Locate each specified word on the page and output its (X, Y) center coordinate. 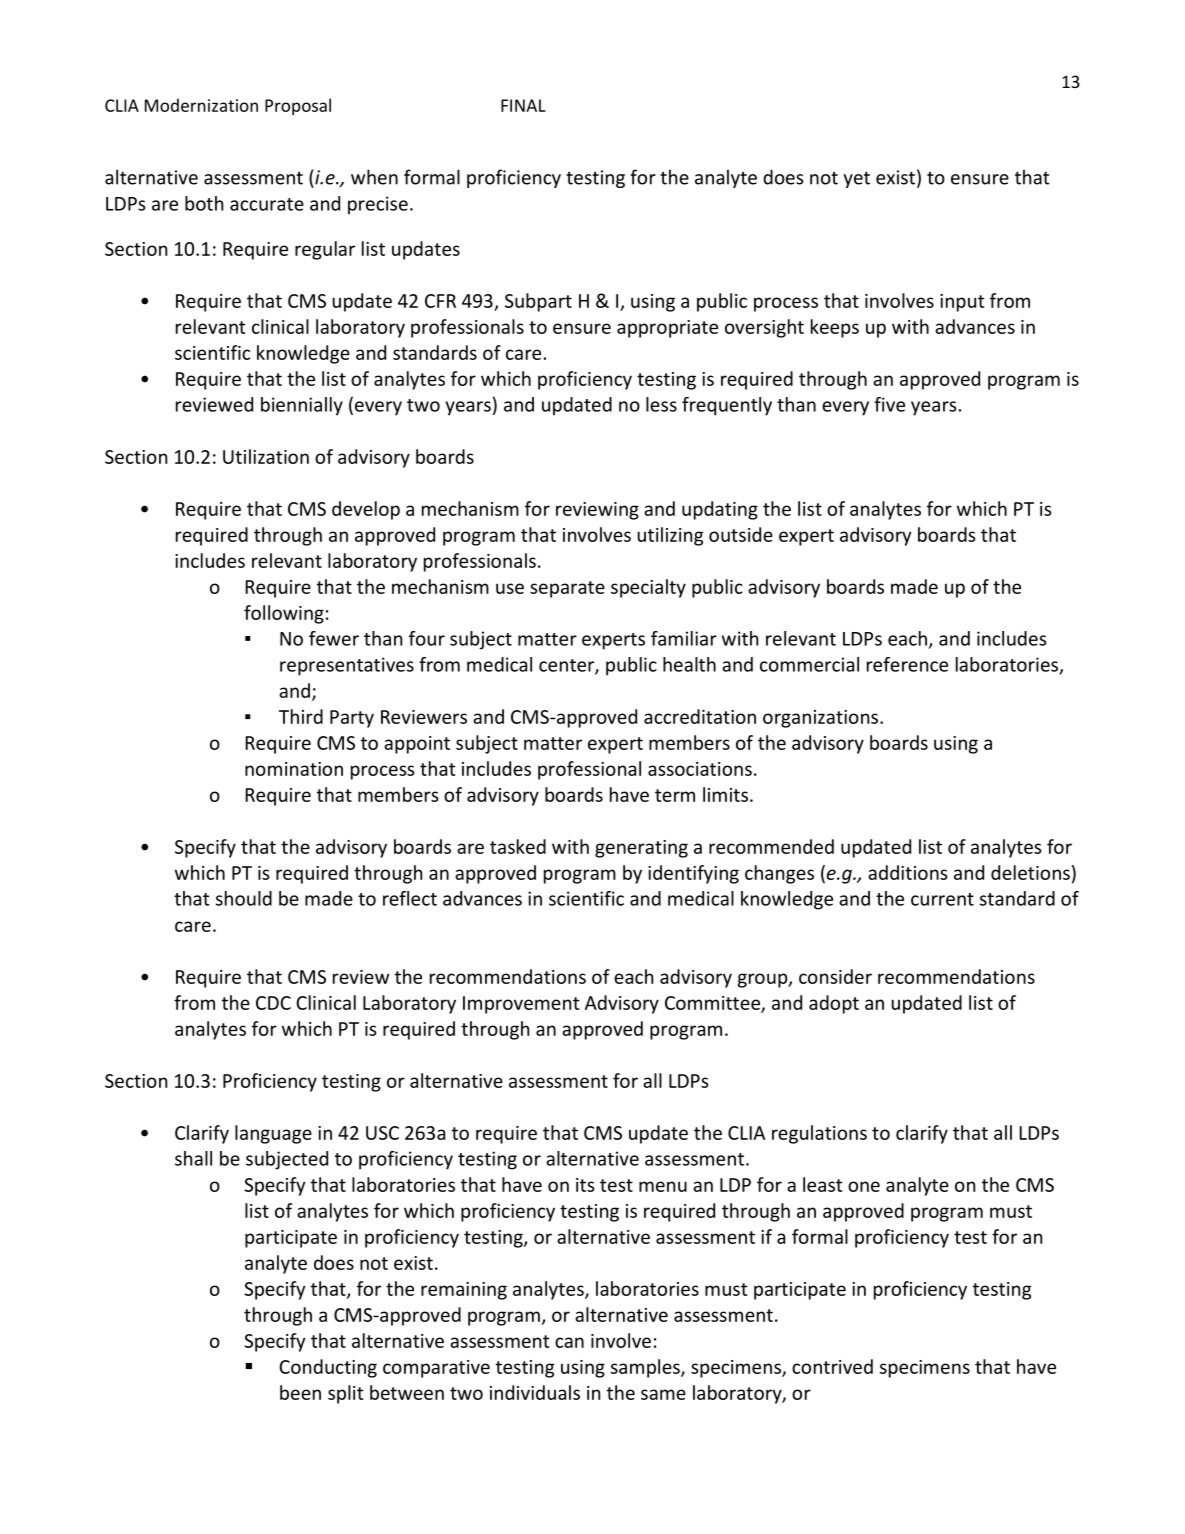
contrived (832, 1366)
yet (856, 179)
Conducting (328, 1368)
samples (646, 1368)
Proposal (298, 106)
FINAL (523, 105)
